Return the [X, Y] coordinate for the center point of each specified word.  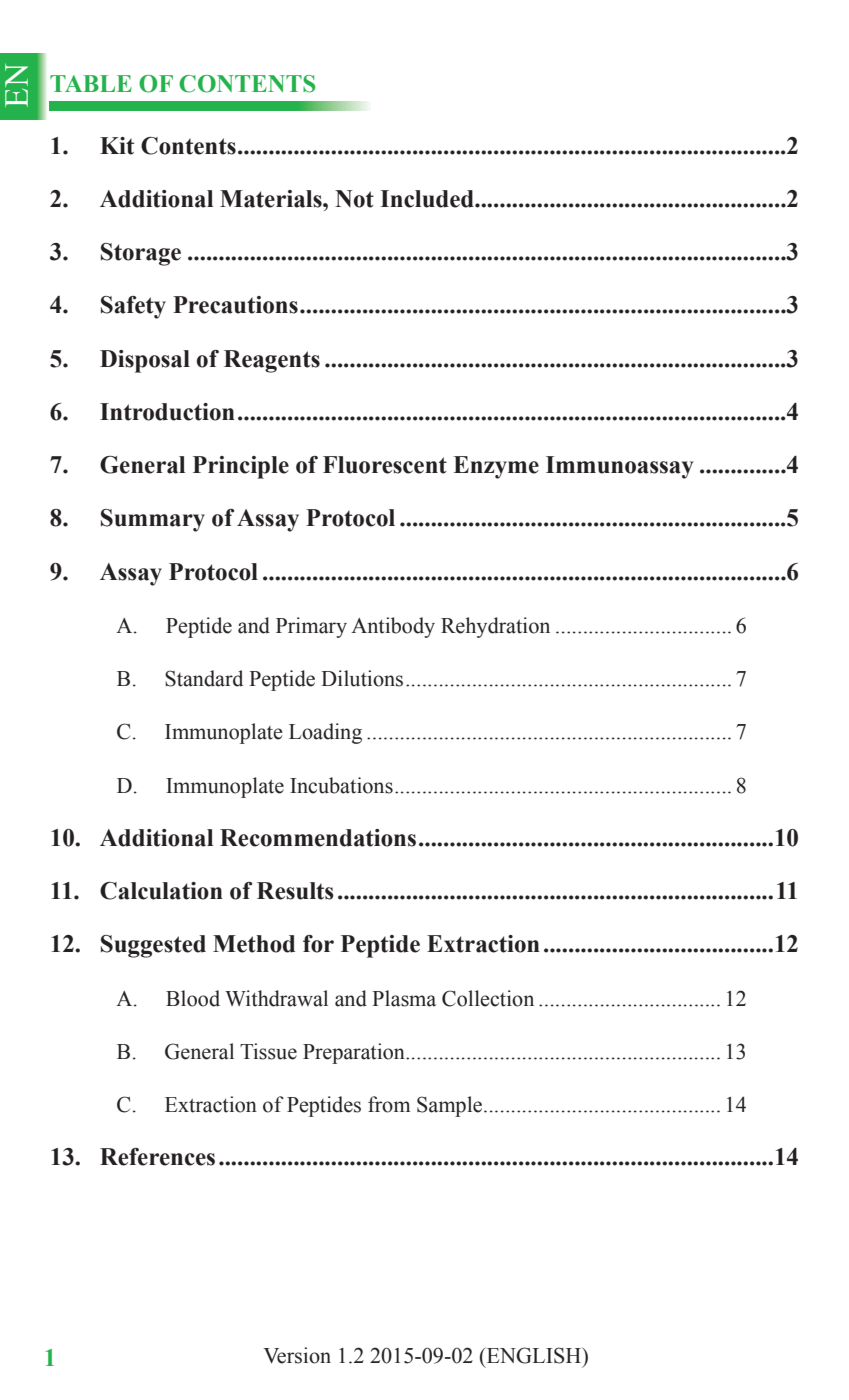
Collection [488, 998]
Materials [272, 199]
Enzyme [496, 467]
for [318, 944]
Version [297, 1355]
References [157, 1157]
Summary [153, 520]
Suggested [153, 946]
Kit [117, 146]
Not [354, 199]
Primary [311, 627]
